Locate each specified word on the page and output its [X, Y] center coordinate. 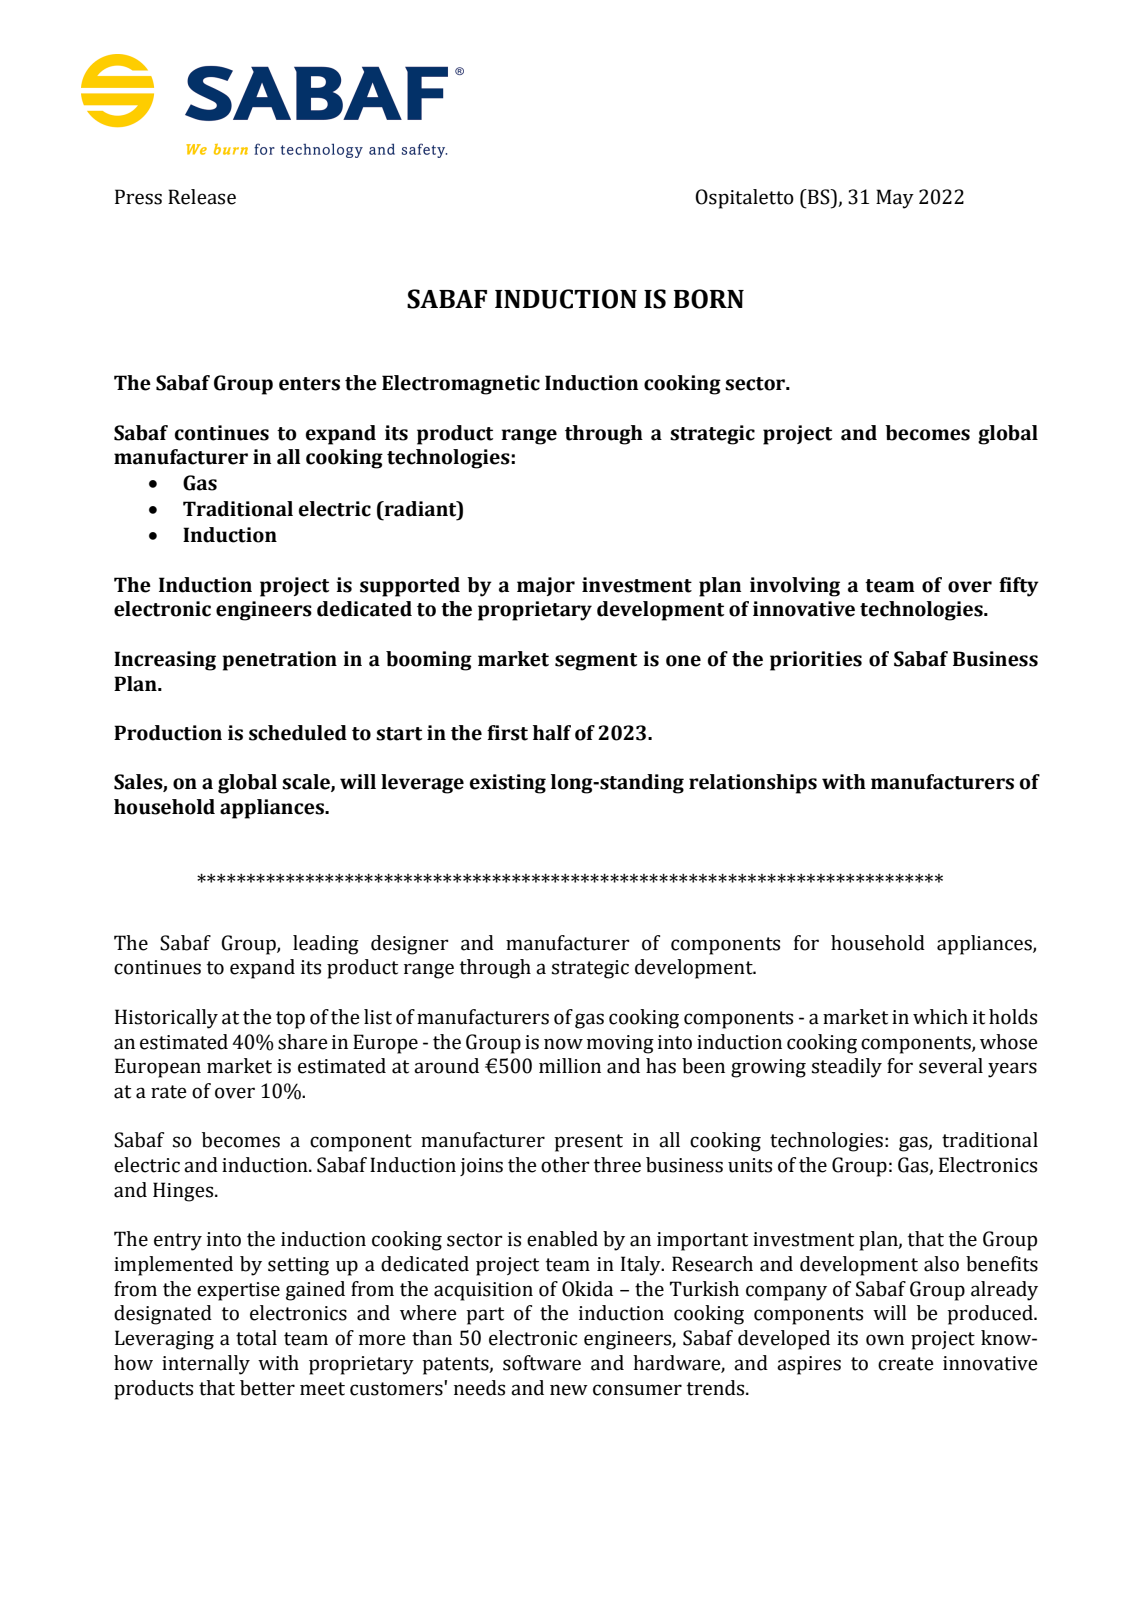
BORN [709, 299]
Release [202, 197]
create [906, 1364]
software [542, 1363]
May [895, 199]
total [256, 1338]
